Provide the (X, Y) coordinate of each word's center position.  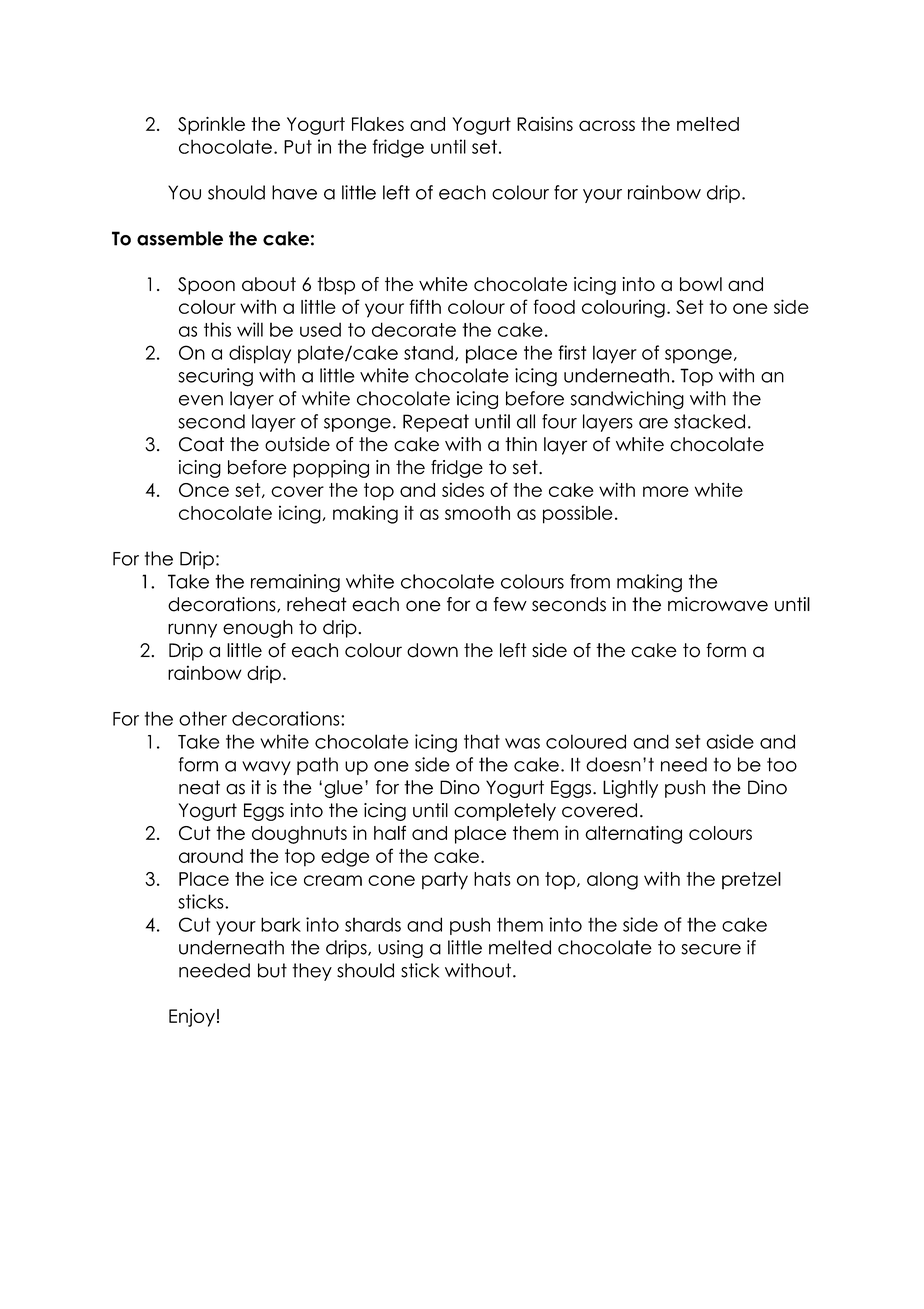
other (203, 718)
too (782, 764)
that (482, 741)
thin (521, 444)
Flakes (378, 124)
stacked (709, 421)
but (272, 970)
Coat (201, 444)
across (607, 125)
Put (298, 147)
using (400, 949)
